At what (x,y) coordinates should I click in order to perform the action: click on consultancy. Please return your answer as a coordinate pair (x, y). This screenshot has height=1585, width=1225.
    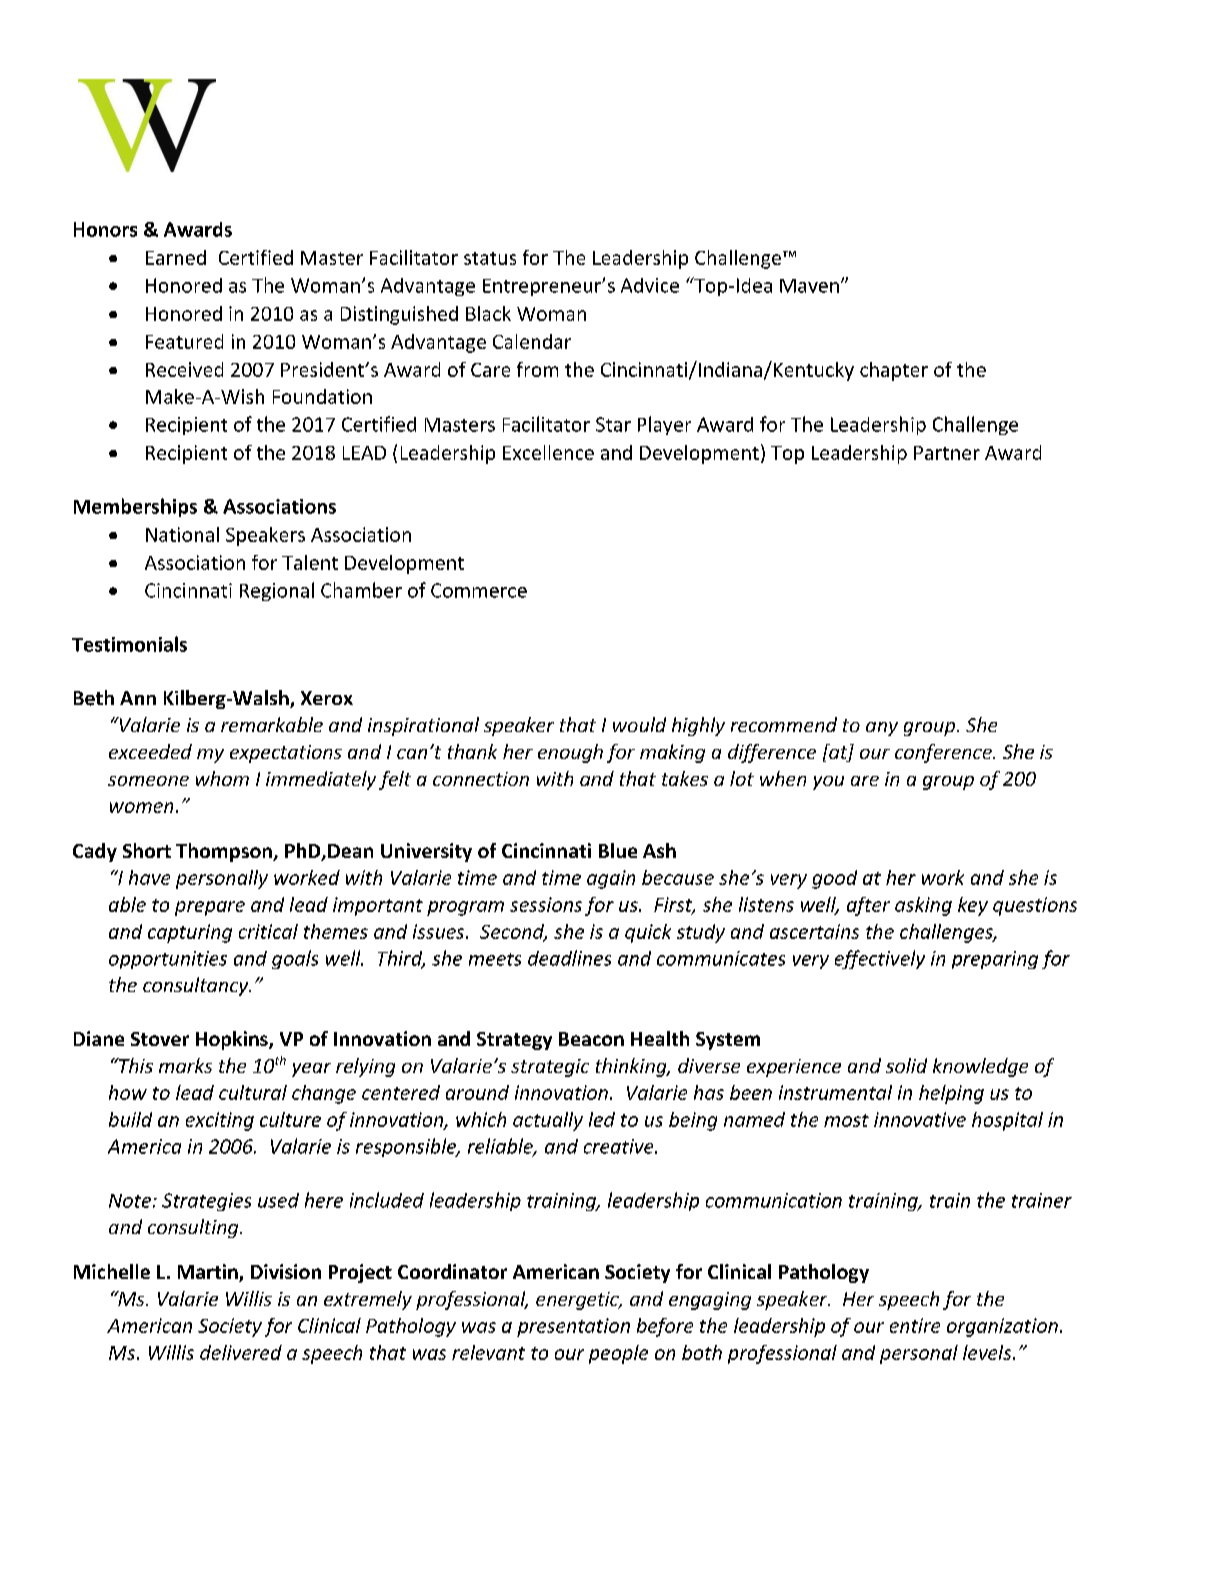
    Looking at the image, I should click on (197, 986).
